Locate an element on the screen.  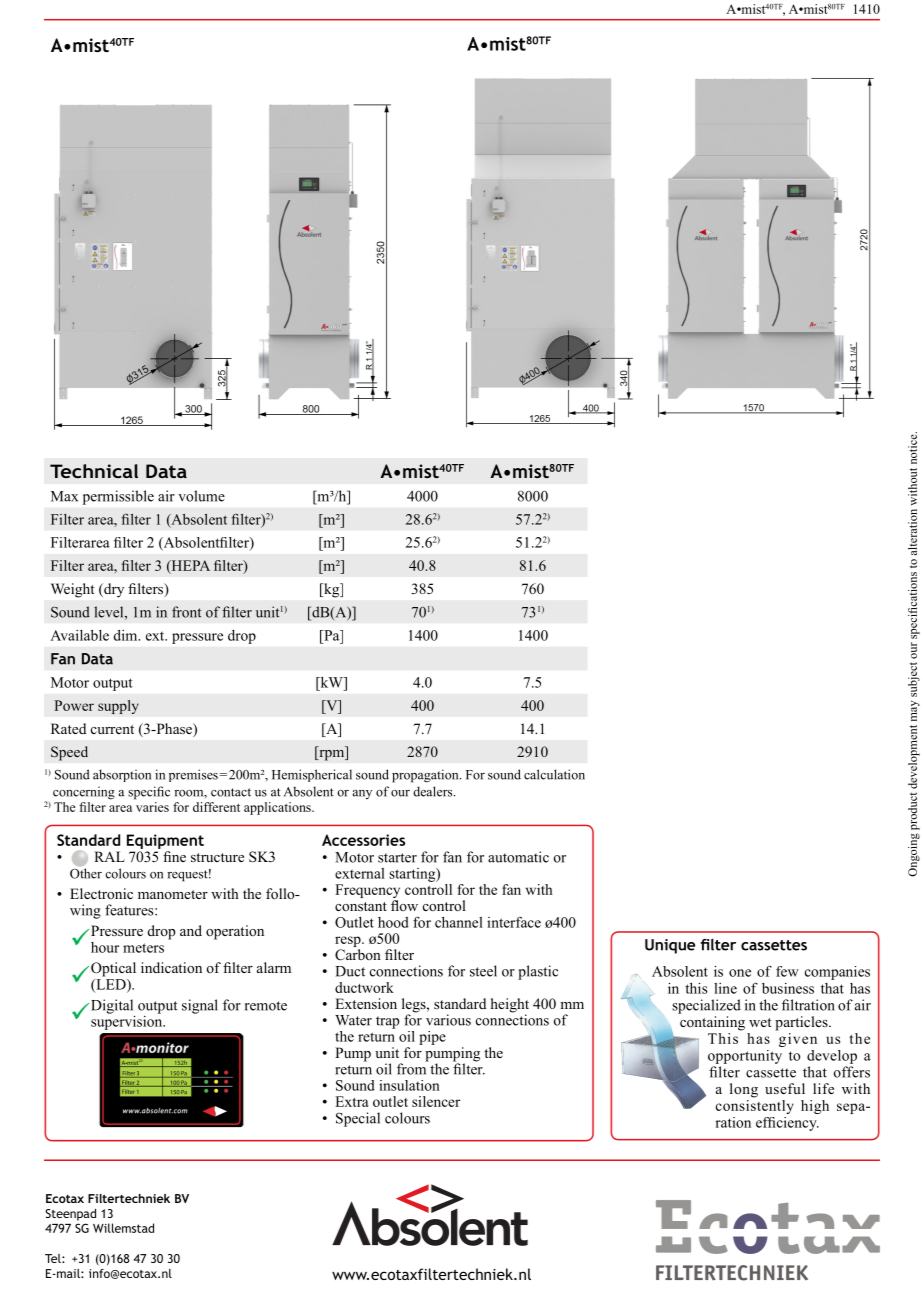
pipe is located at coordinates (432, 1038).
